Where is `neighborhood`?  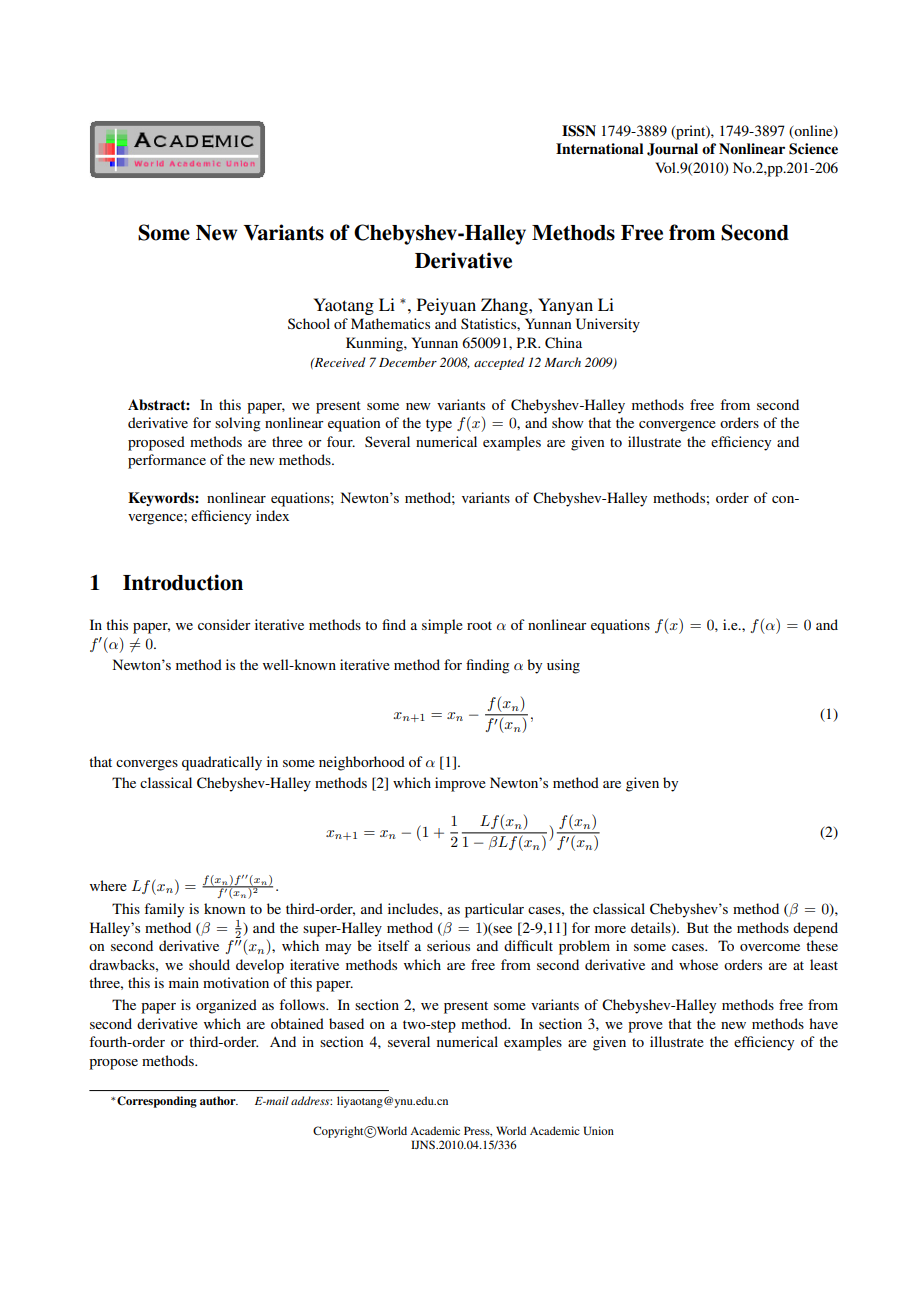
neighborhood is located at coordinates (362, 763).
